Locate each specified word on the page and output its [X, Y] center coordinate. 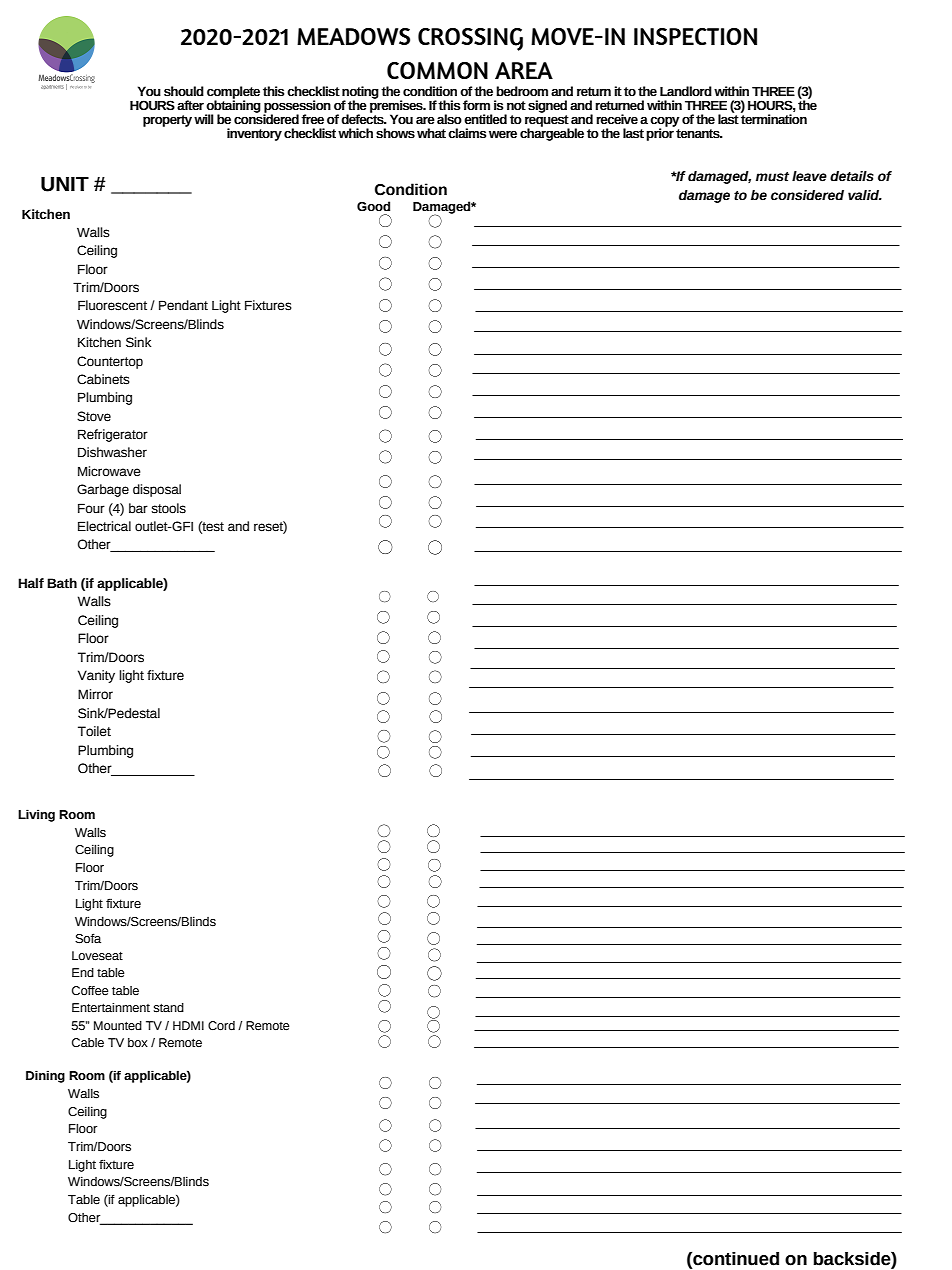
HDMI [188, 1025]
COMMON [437, 70]
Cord [221, 1026]
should [184, 91]
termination [774, 118]
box [138, 1042]
